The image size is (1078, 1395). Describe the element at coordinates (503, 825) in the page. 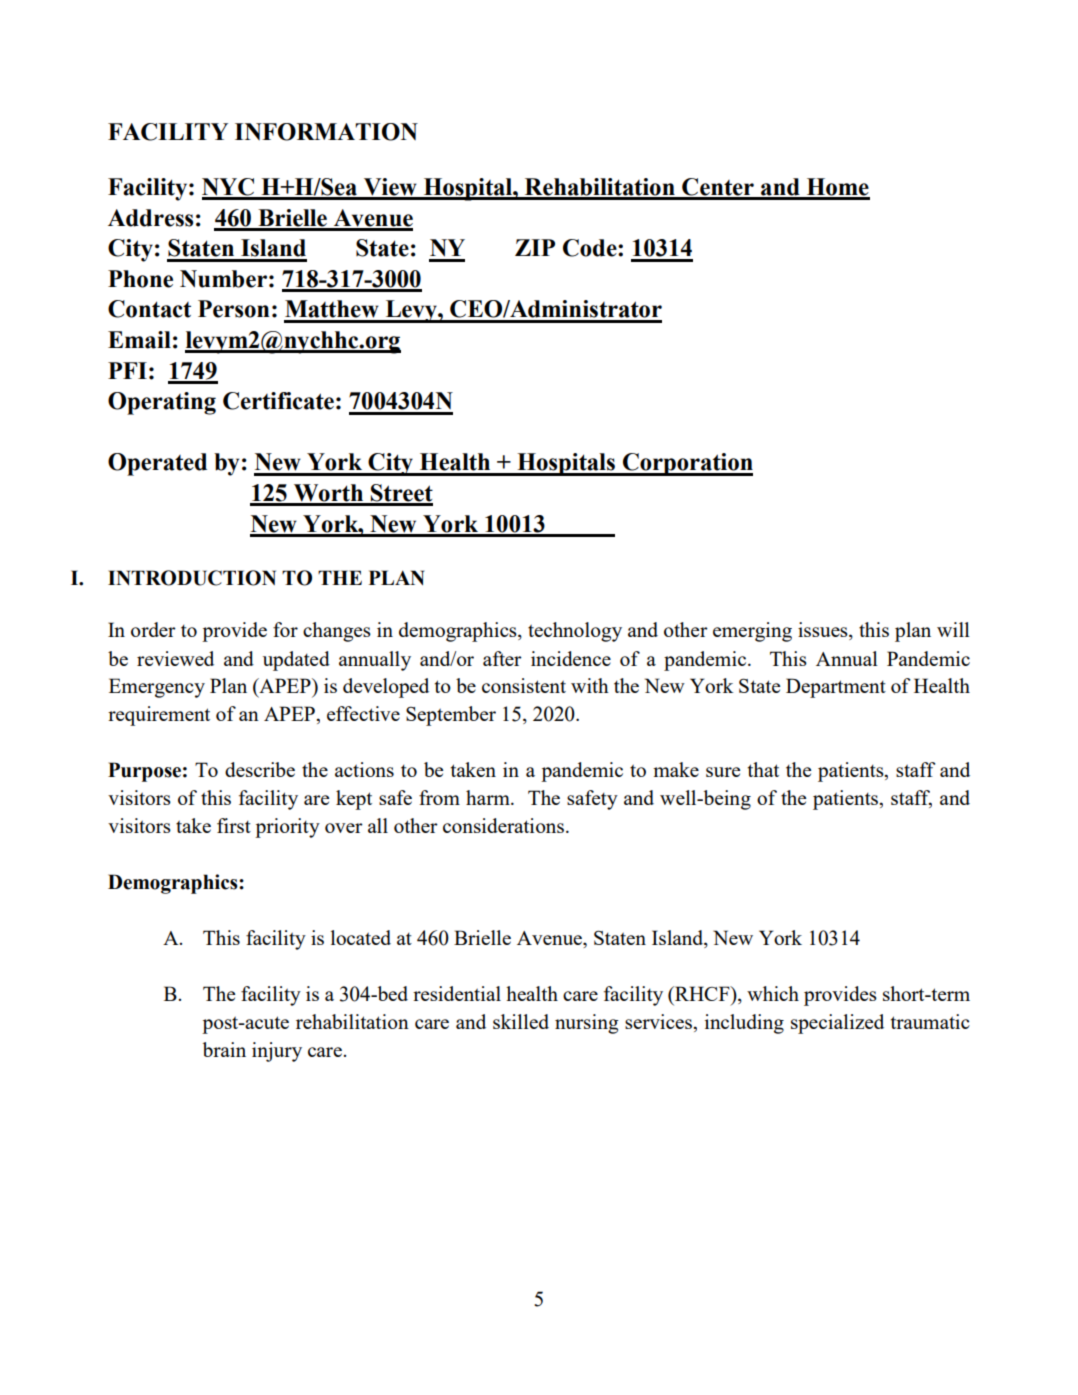

I see `considerations` at that location.
